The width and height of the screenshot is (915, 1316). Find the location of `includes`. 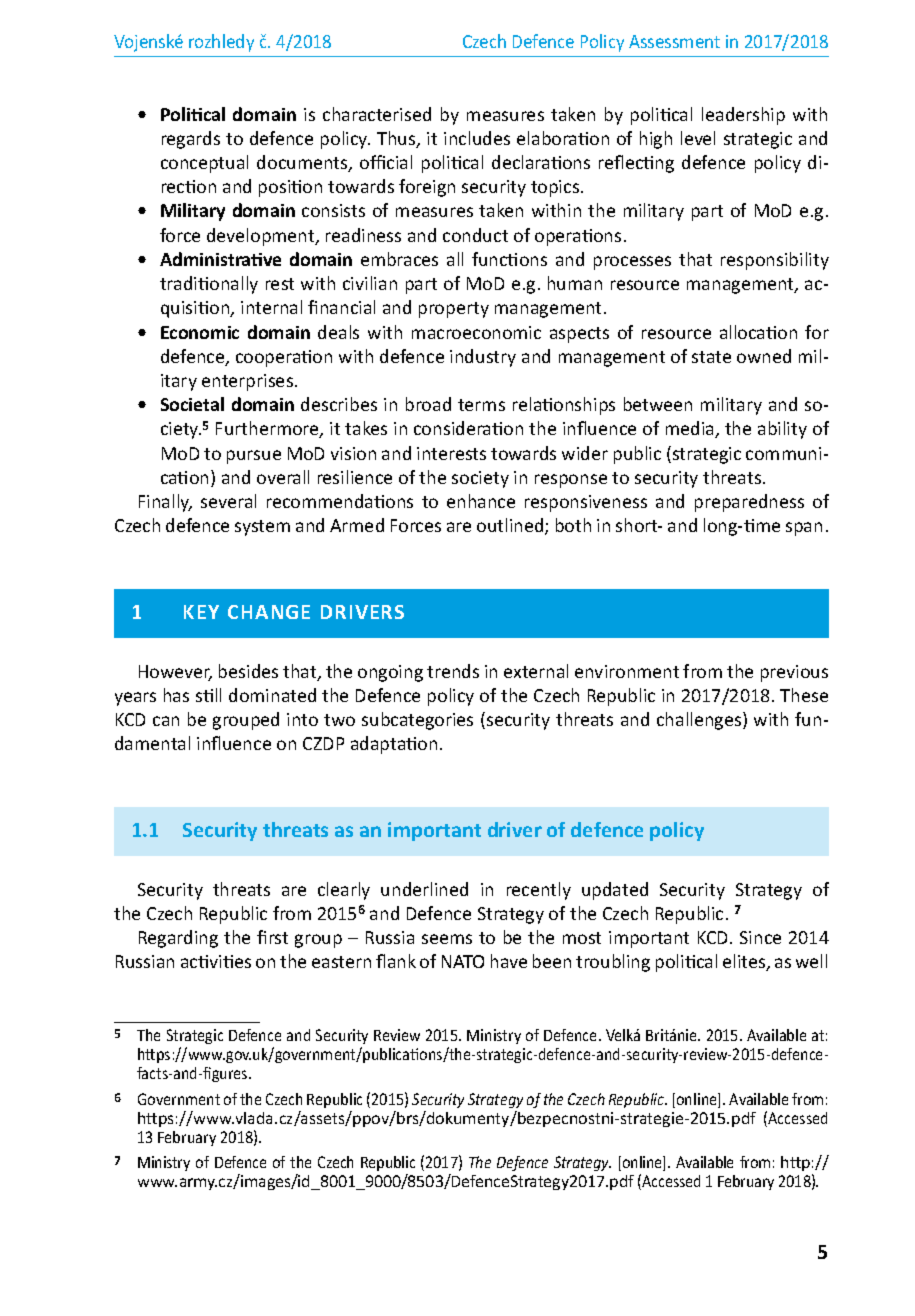

includes is located at coordinates (477, 138).
